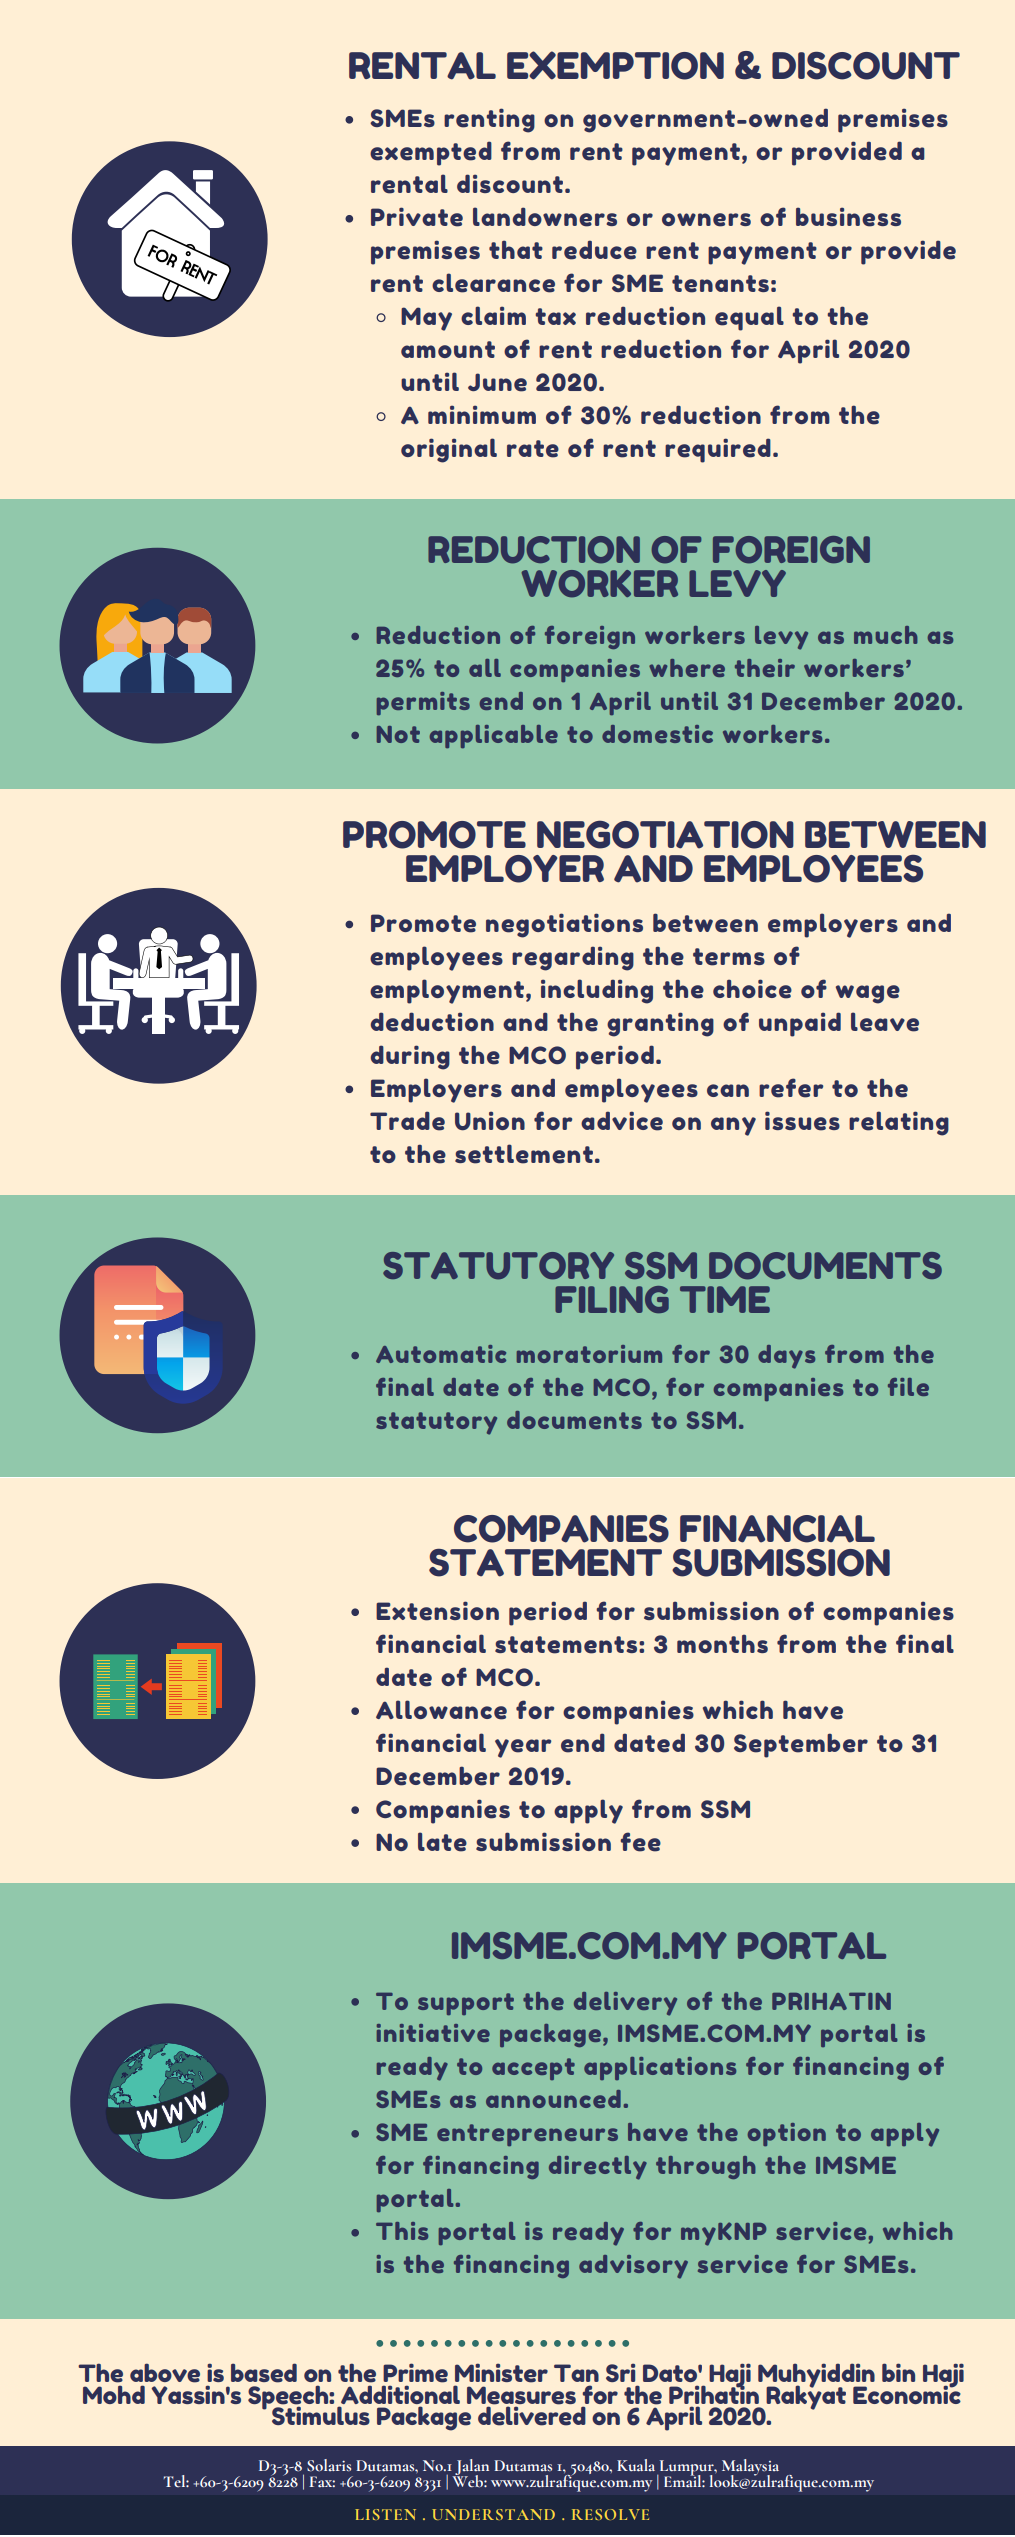 The width and height of the screenshot is (1015, 2537). What do you see at coordinates (417, 217) in the screenshot?
I see `Private` at bounding box center [417, 217].
